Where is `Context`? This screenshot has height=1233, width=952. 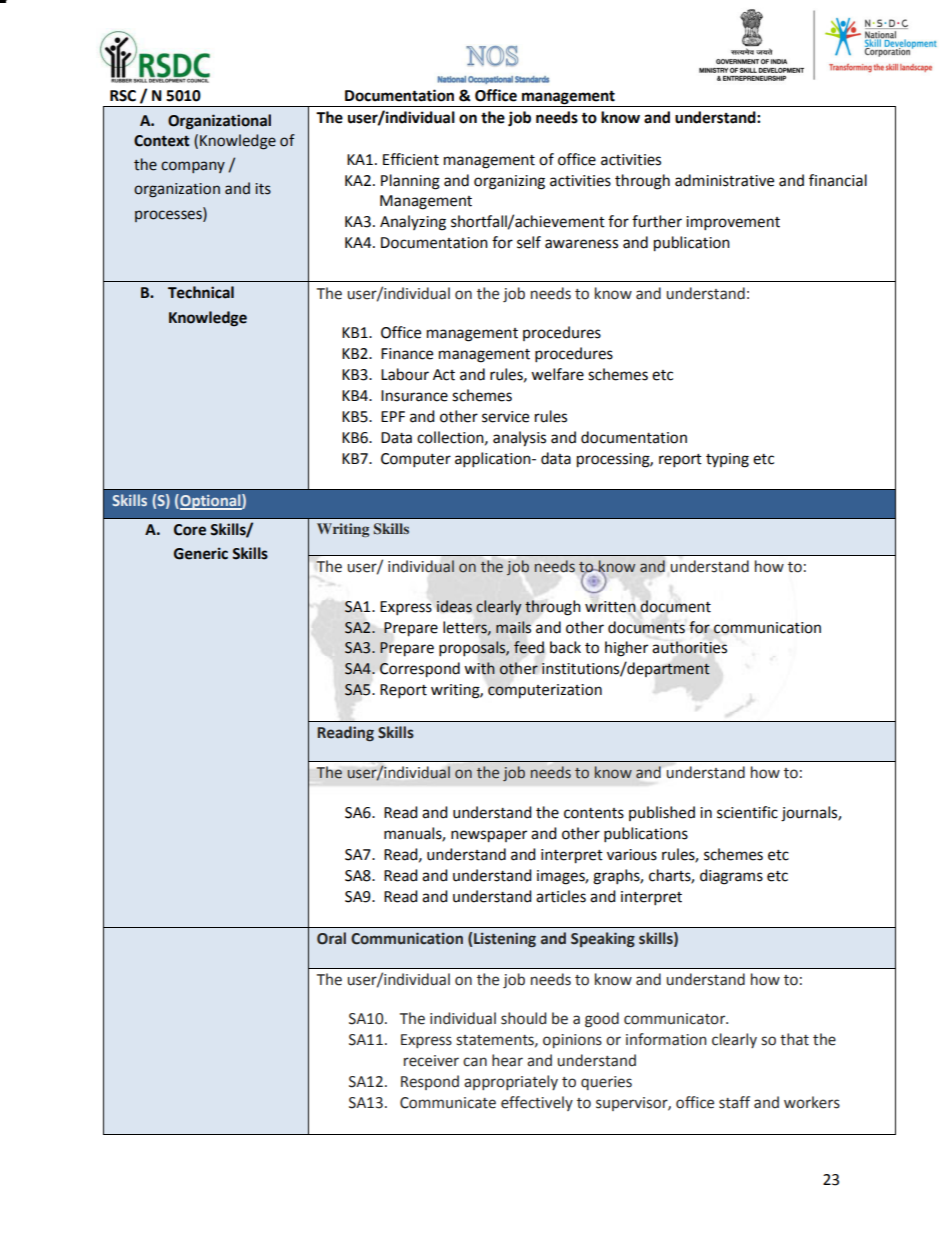 Context is located at coordinates (161, 141).
